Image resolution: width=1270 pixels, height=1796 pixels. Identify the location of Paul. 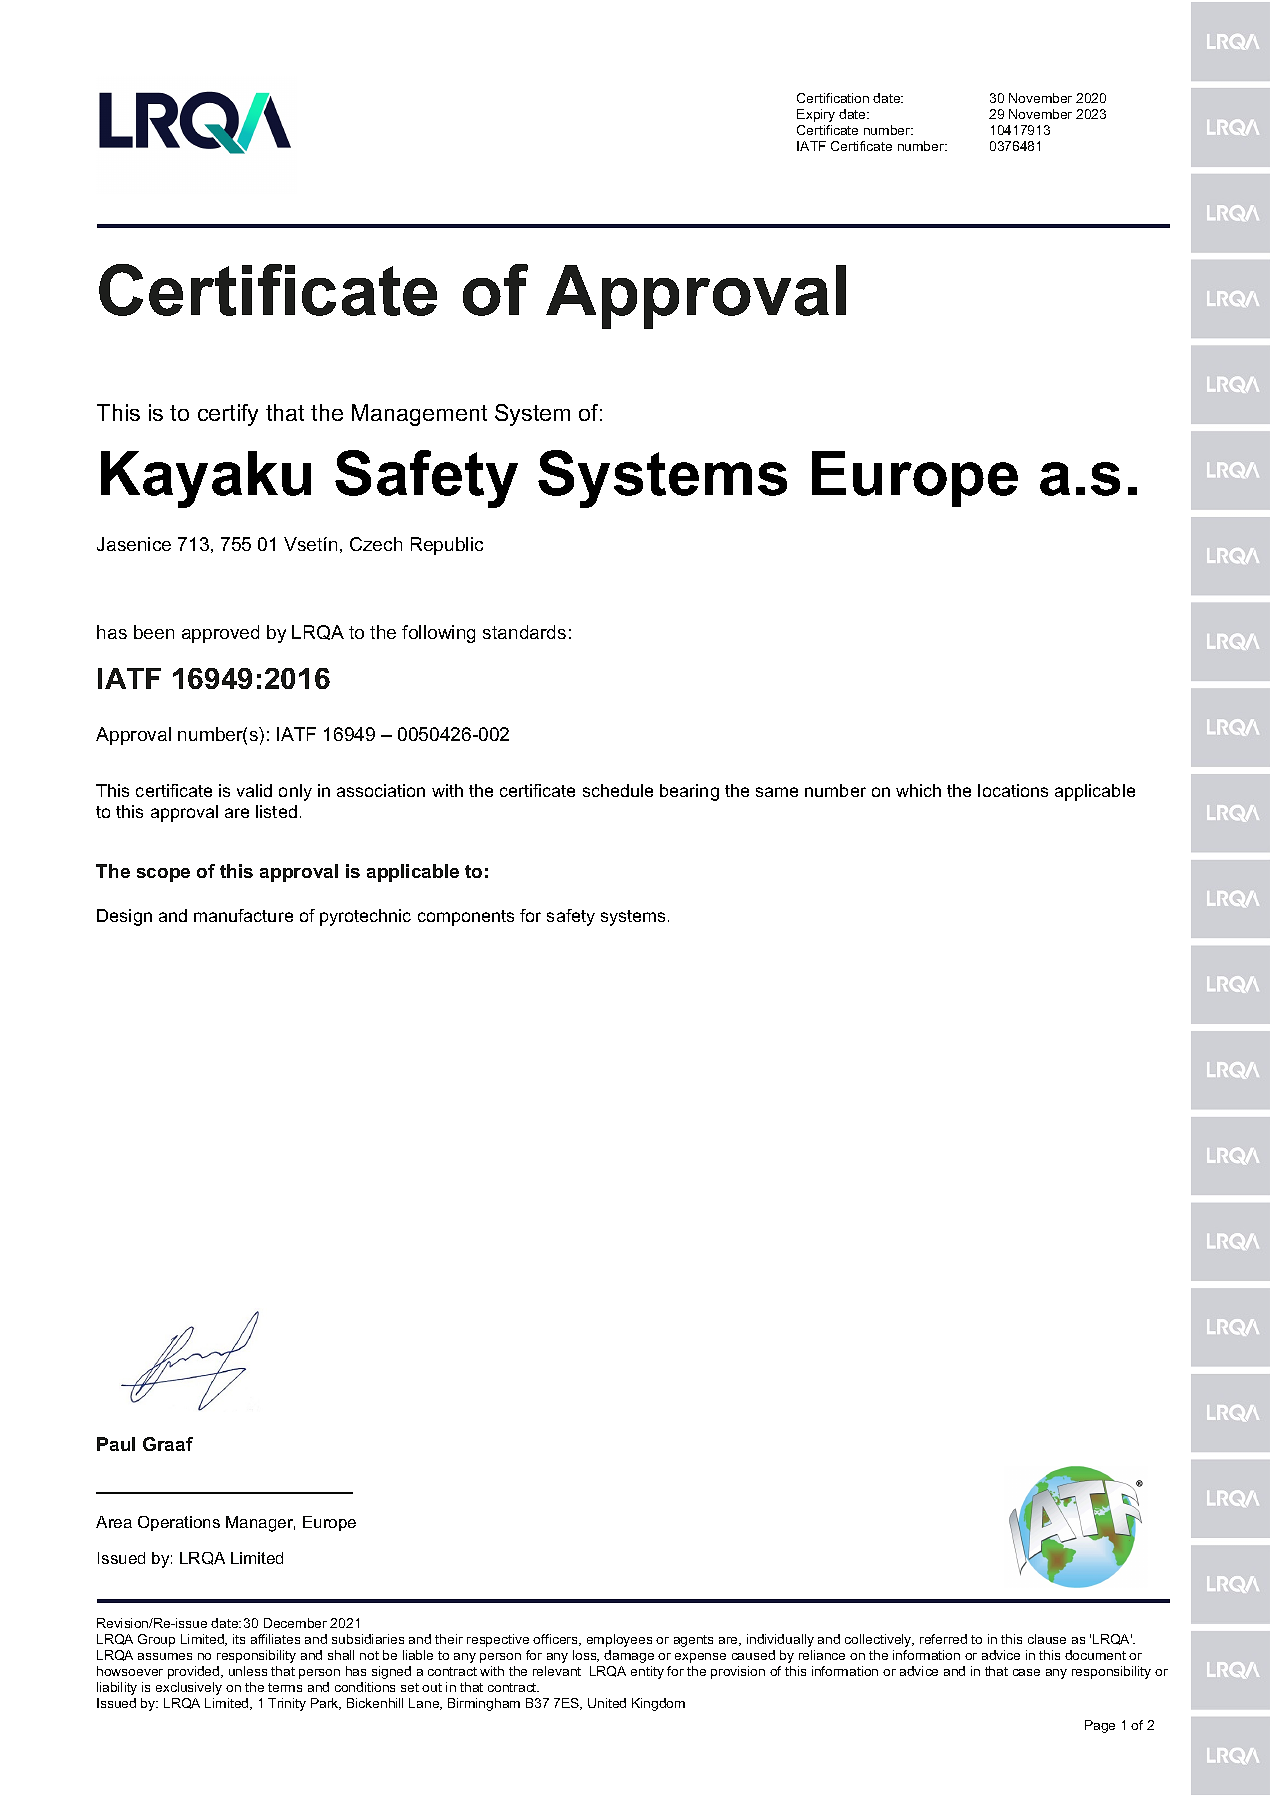
(116, 1444).
